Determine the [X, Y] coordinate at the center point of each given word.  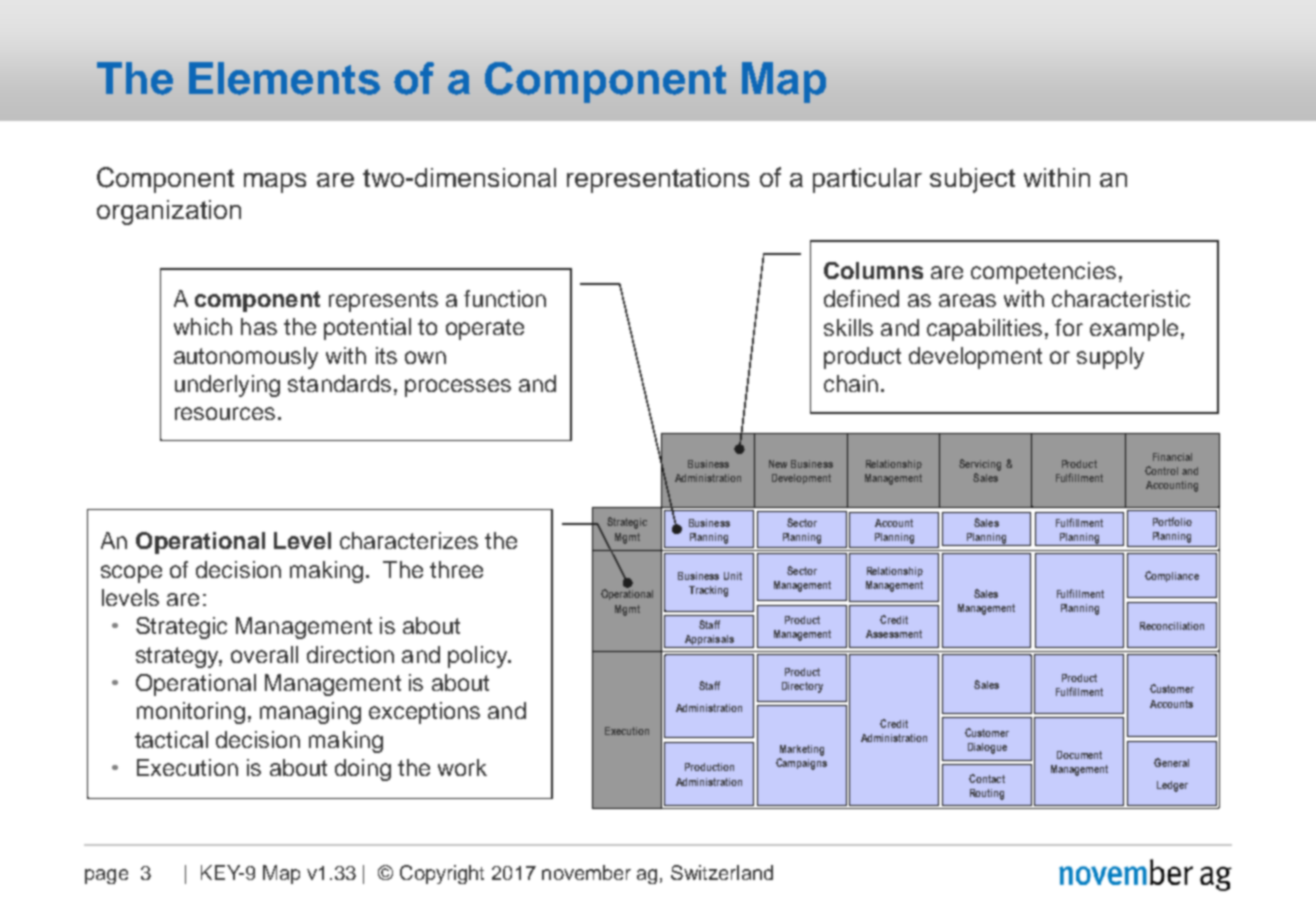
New [778, 464]
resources [225, 413]
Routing [987, 794]
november [586, 872]
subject [972, 180]
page [106, 876]
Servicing [980, 465]
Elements [284, 78]
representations [658, 180]
